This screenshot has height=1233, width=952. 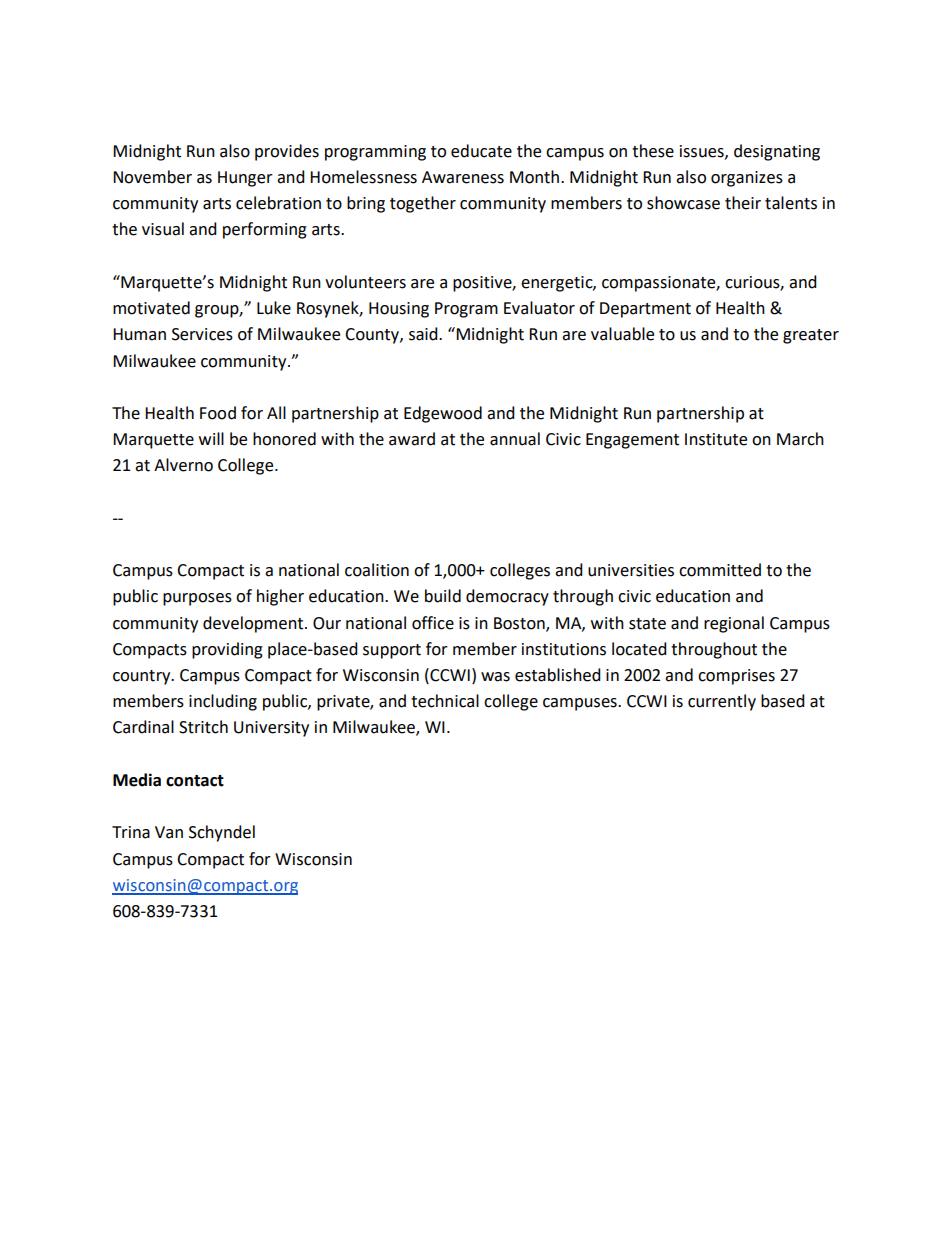 What do you see at coordinates (716, 439) in the screenshot?
I see `Institute` at bounding box center [716, 439].
